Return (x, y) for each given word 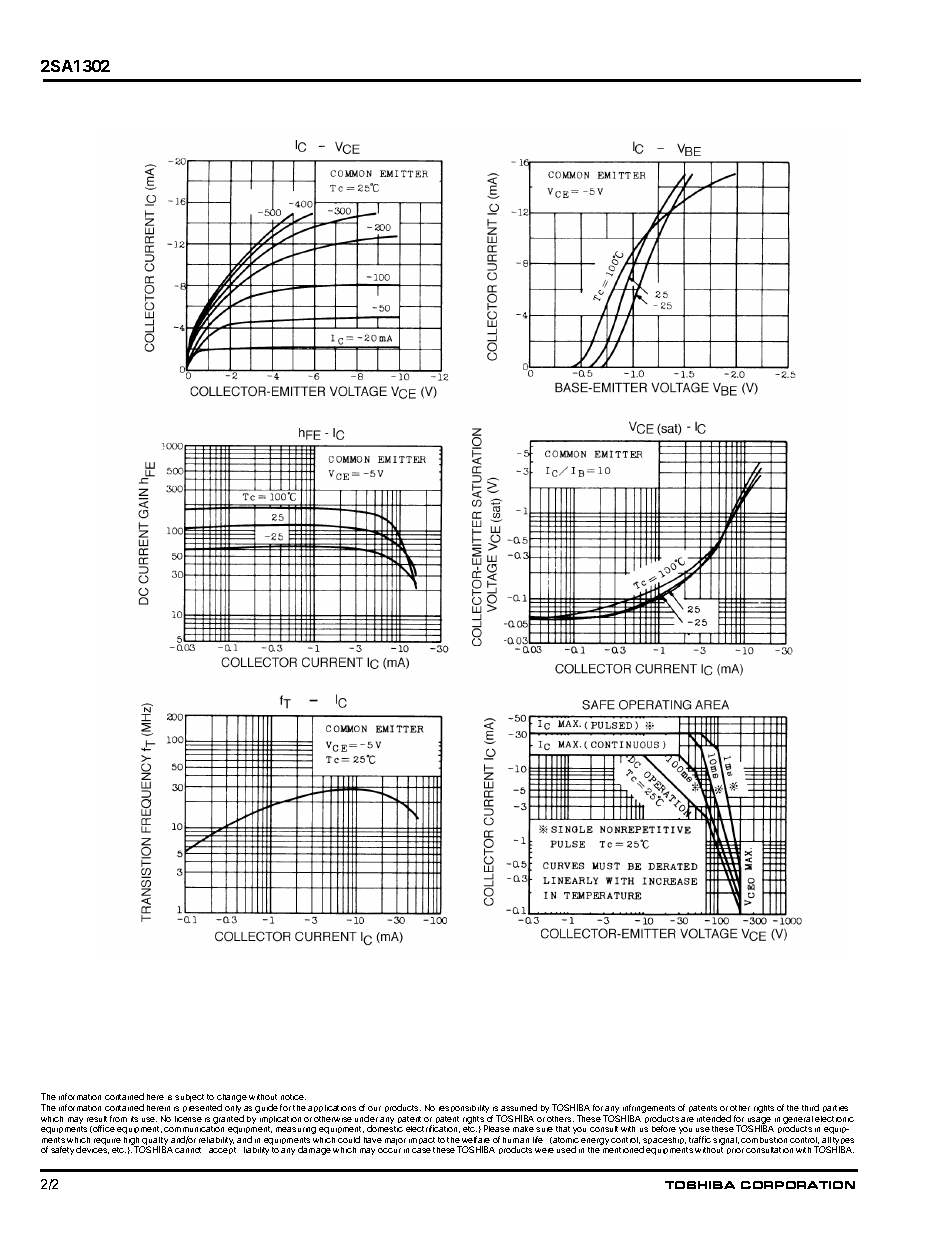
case (421, 1150)
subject (189, 1098)
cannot (188, 1150)
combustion (764, 1140)
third (810, 1107)
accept (222, 1150)
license (188, 1119)
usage (759, 1121)
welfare (476, 1139)
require (107, 1141)
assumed (519, 1107)
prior (735, 1151)
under (366, 1118)
